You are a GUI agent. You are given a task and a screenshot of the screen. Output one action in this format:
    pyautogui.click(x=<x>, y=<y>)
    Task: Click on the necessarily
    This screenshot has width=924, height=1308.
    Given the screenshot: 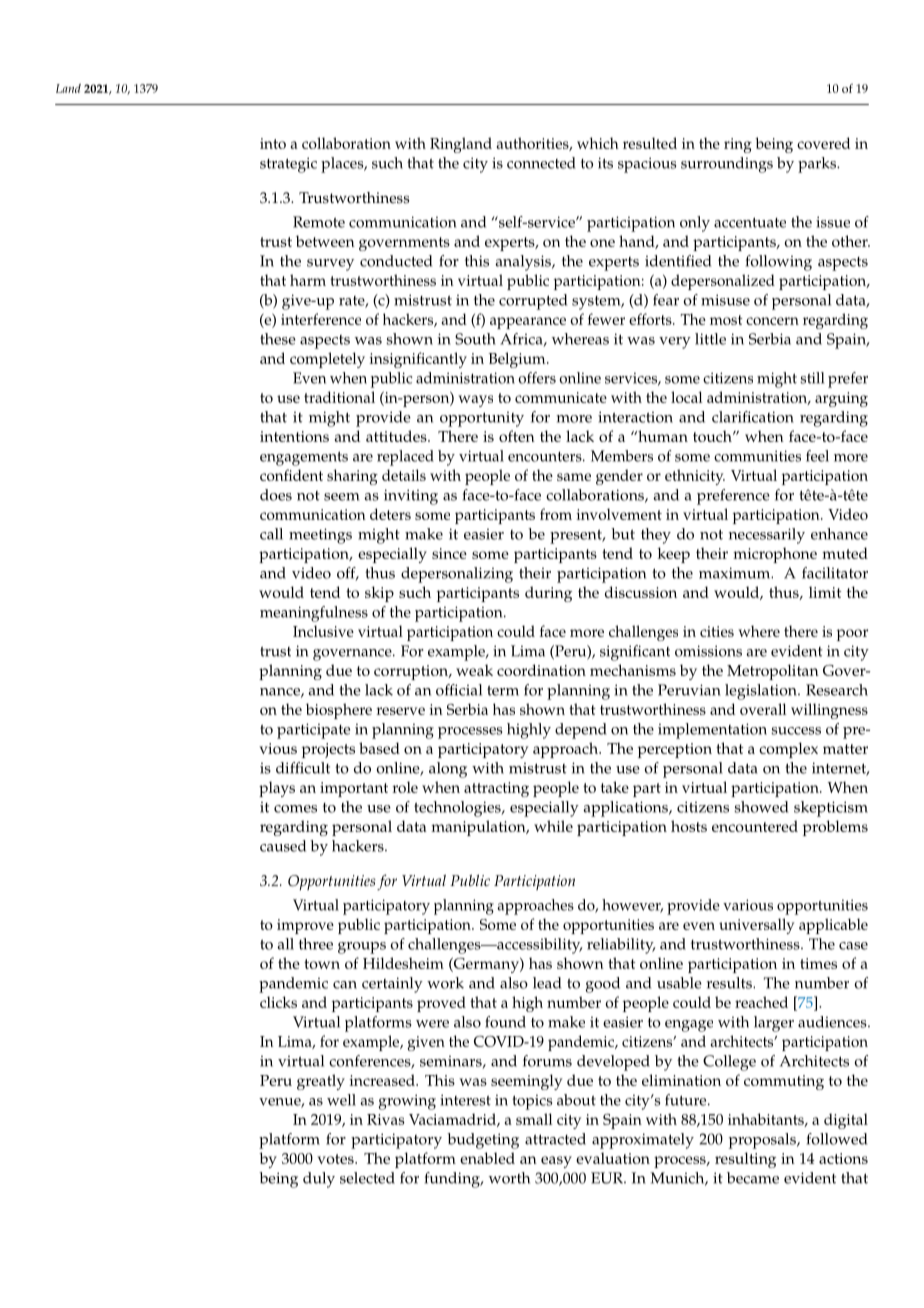 What is the action you would take?
    pyautogui.click(x=767, y=536)
